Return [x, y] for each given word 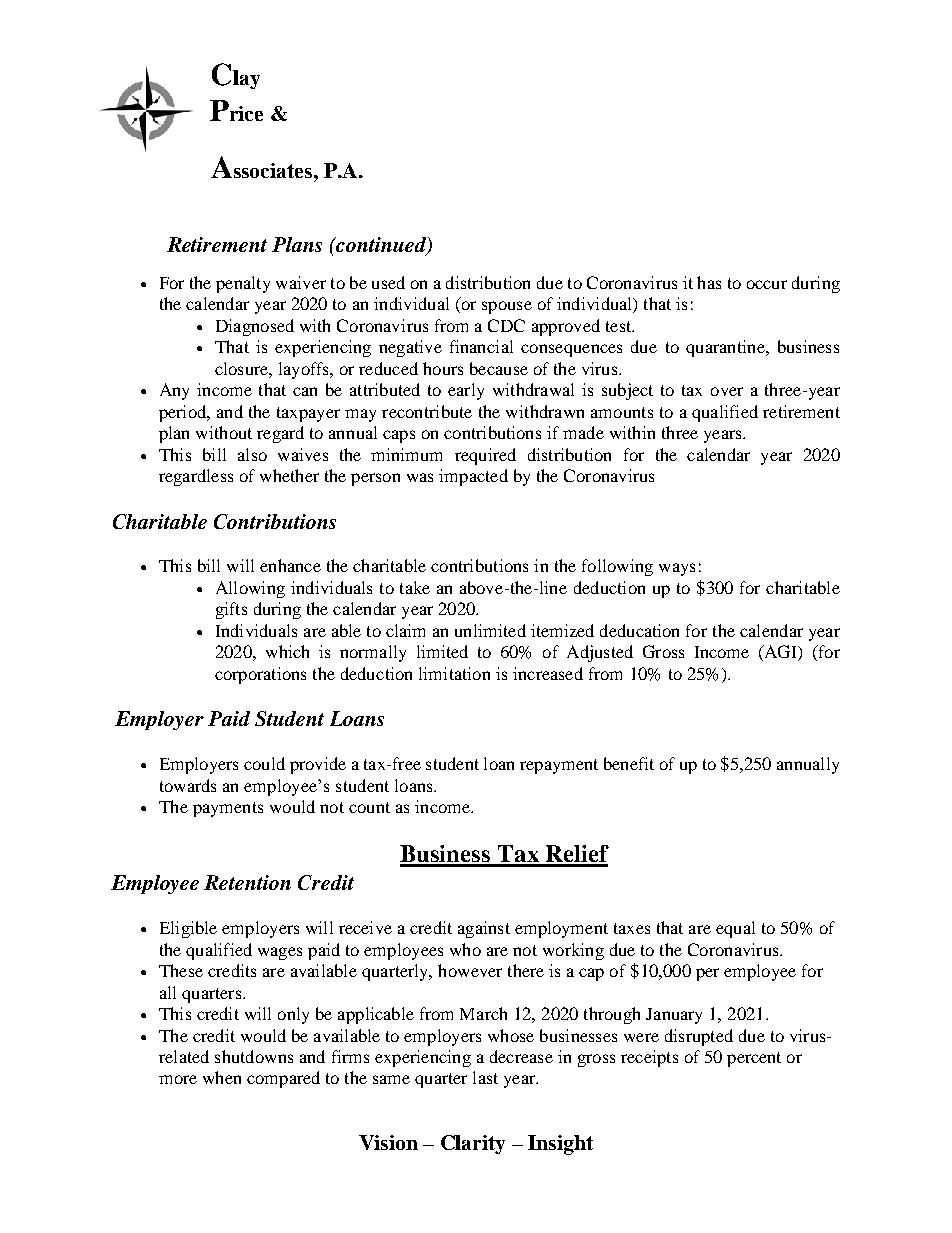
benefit [629, 763]
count [369, 807]
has [709, 282]
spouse [507, 307]
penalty [243, 284]
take [415, 587]
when [222, 1077]
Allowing [250, 589]
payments [228, 809]
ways [677, 569]
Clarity [473, 1144]
